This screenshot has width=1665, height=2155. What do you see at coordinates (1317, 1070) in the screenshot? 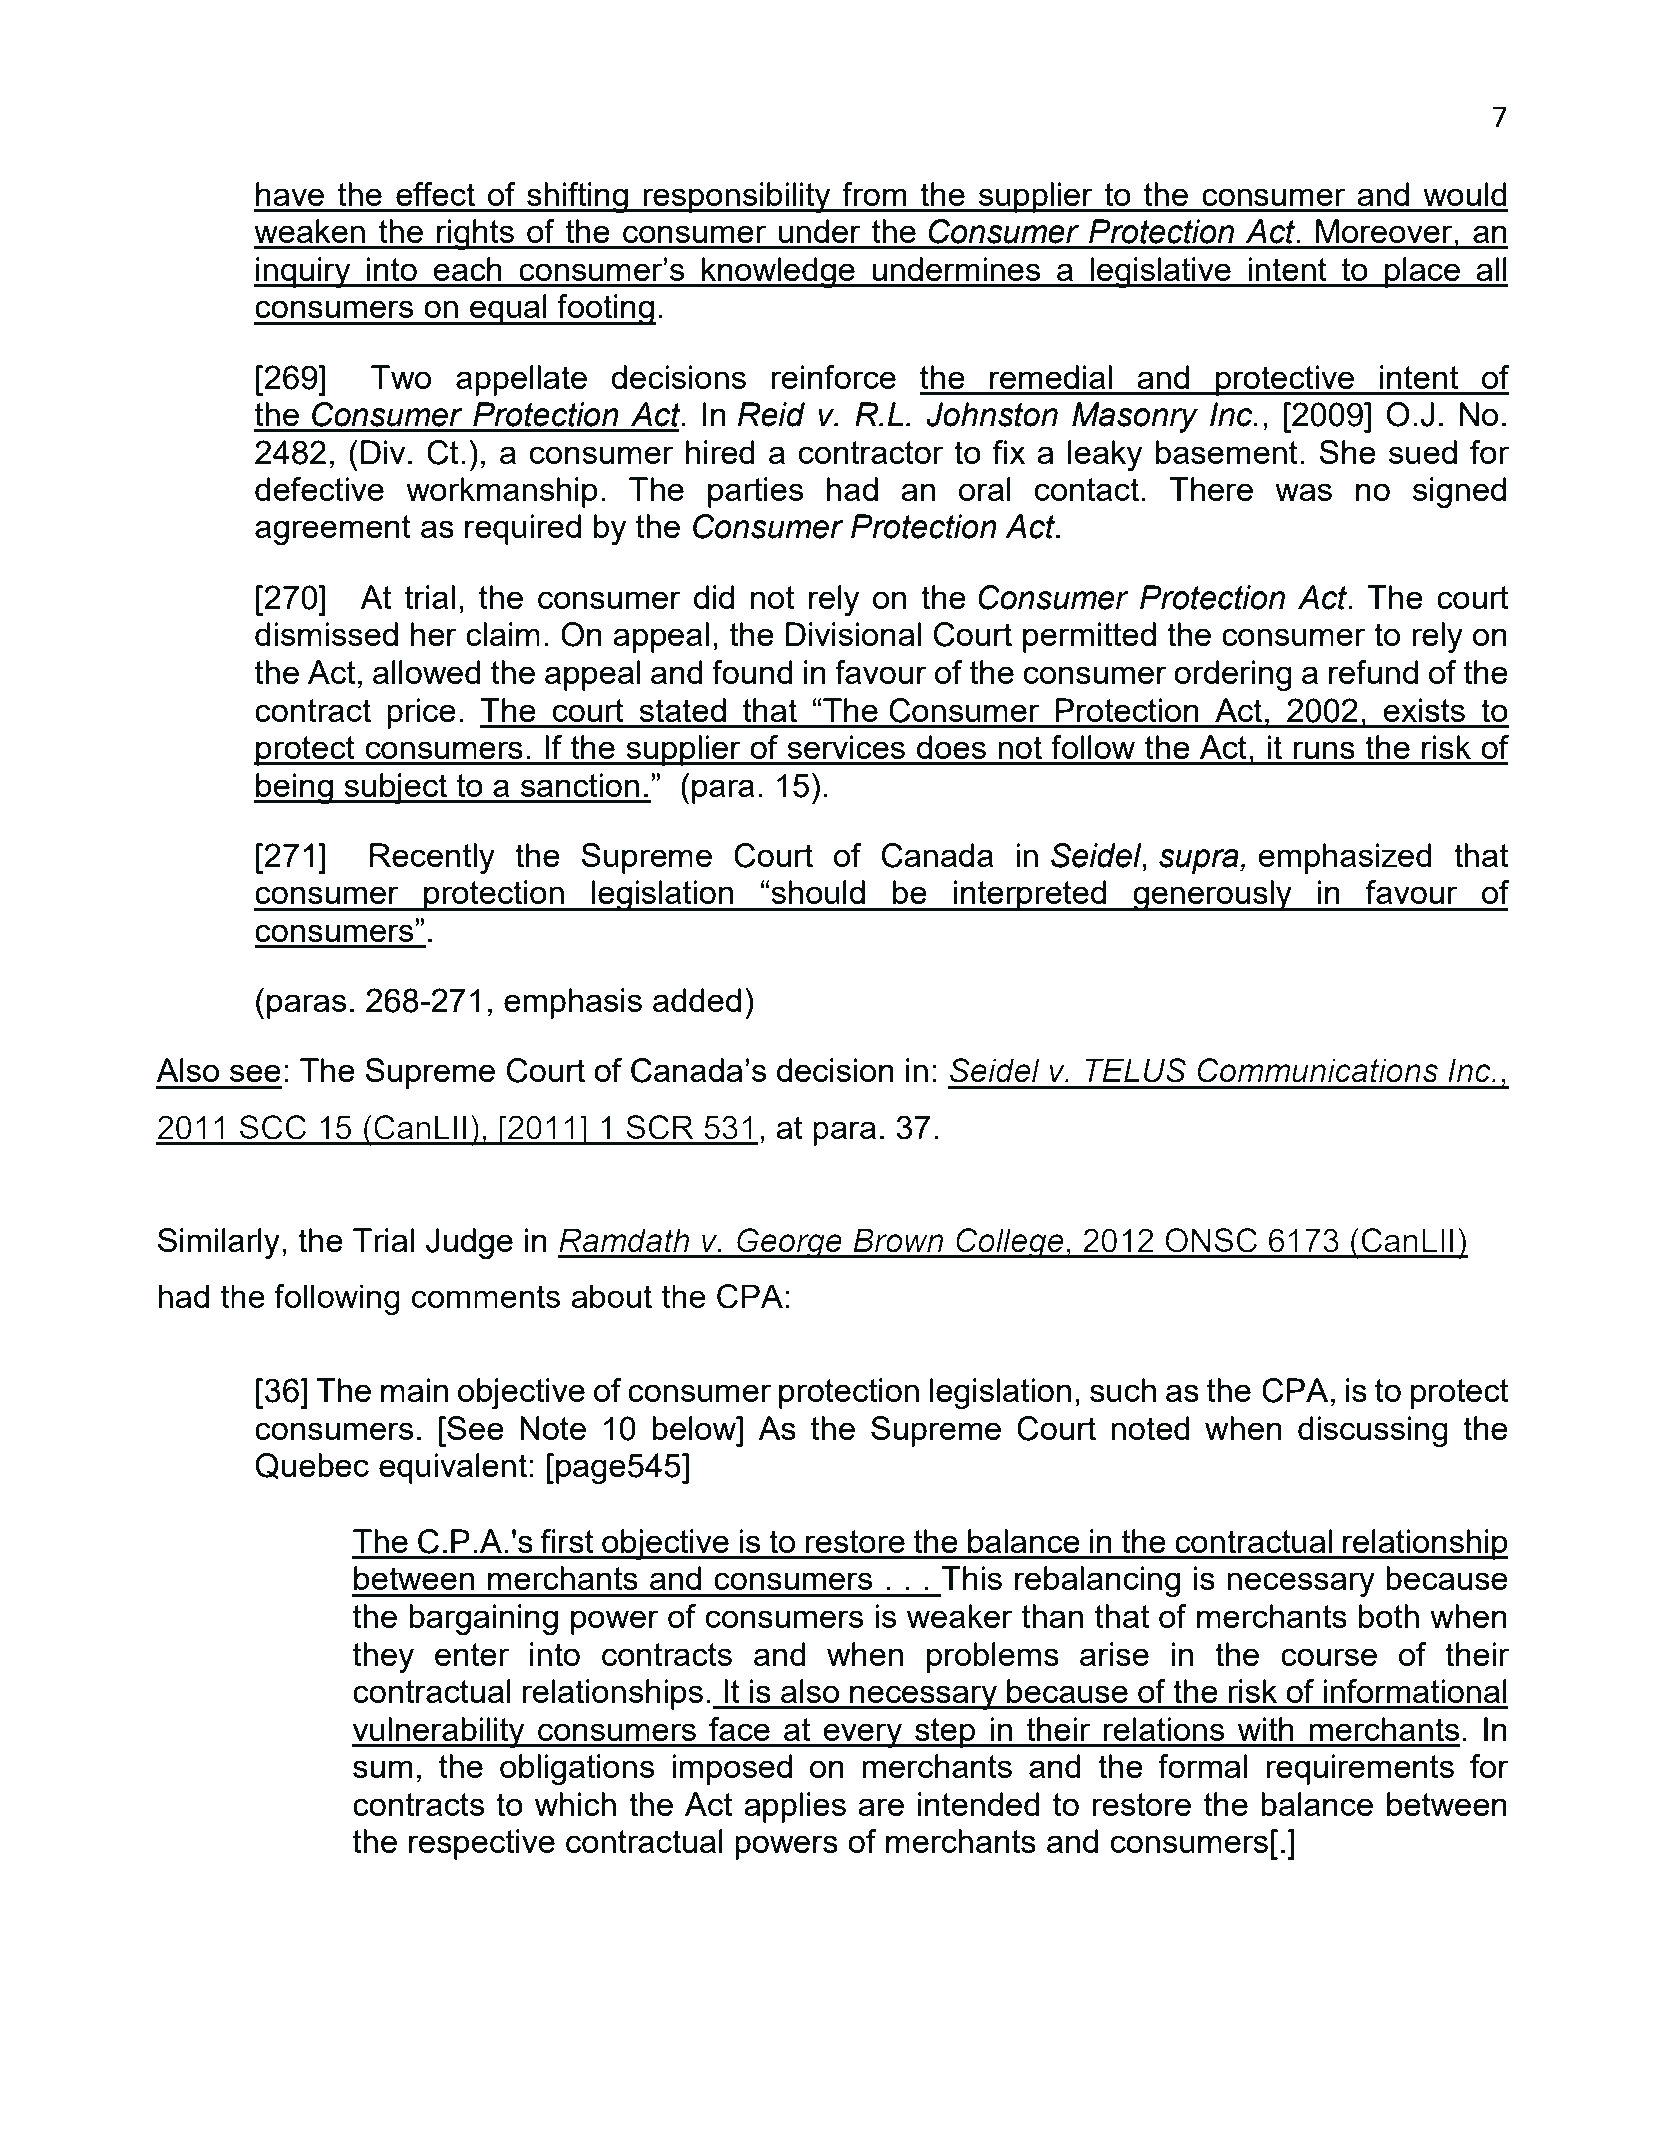
I see `Communications` at bounding box center [1317, 1070].
